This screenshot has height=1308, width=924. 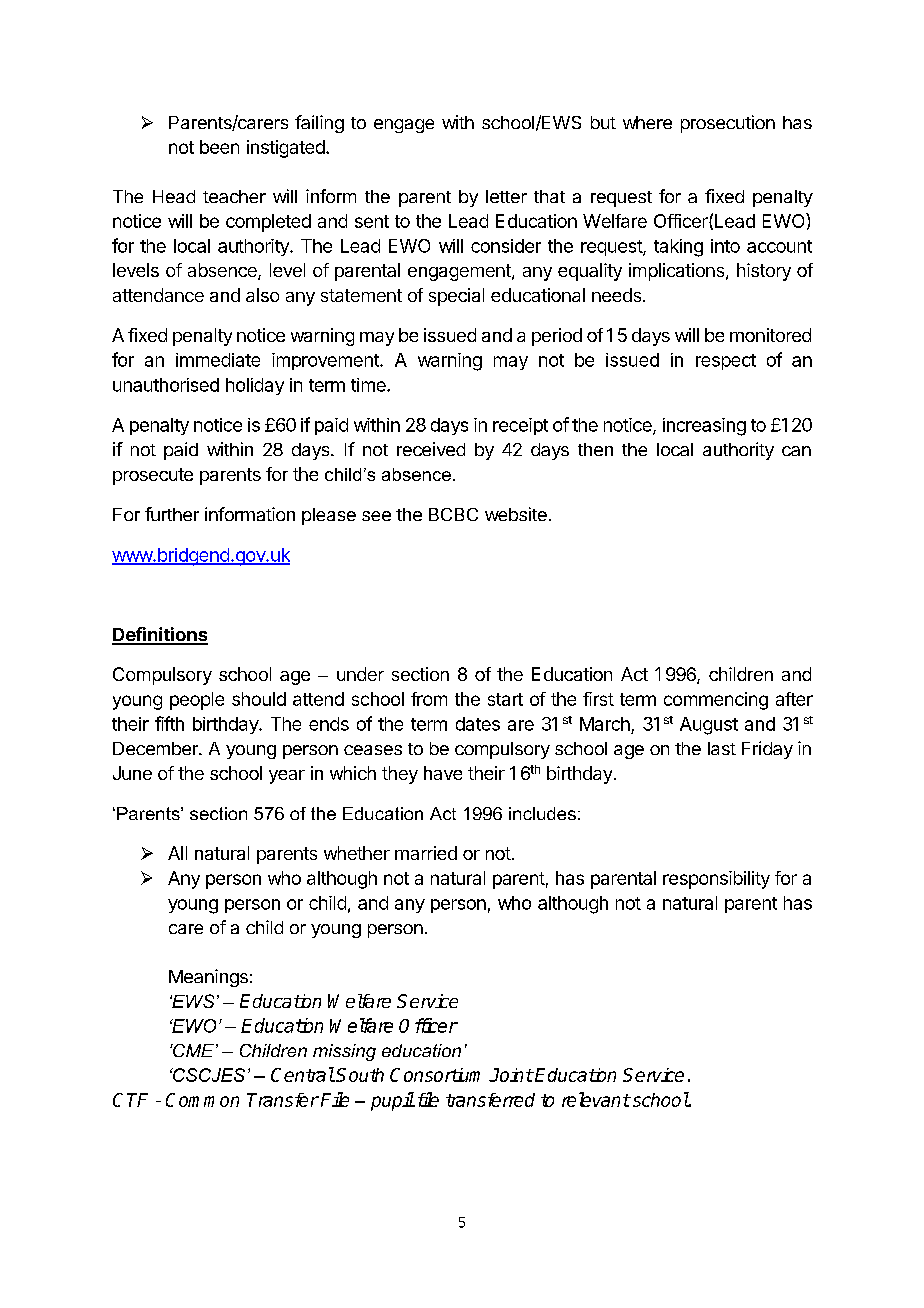 What do you see at coordinates (716, 701) in the screenshot?
I see `commencing` at bounding box center [716, 701].
